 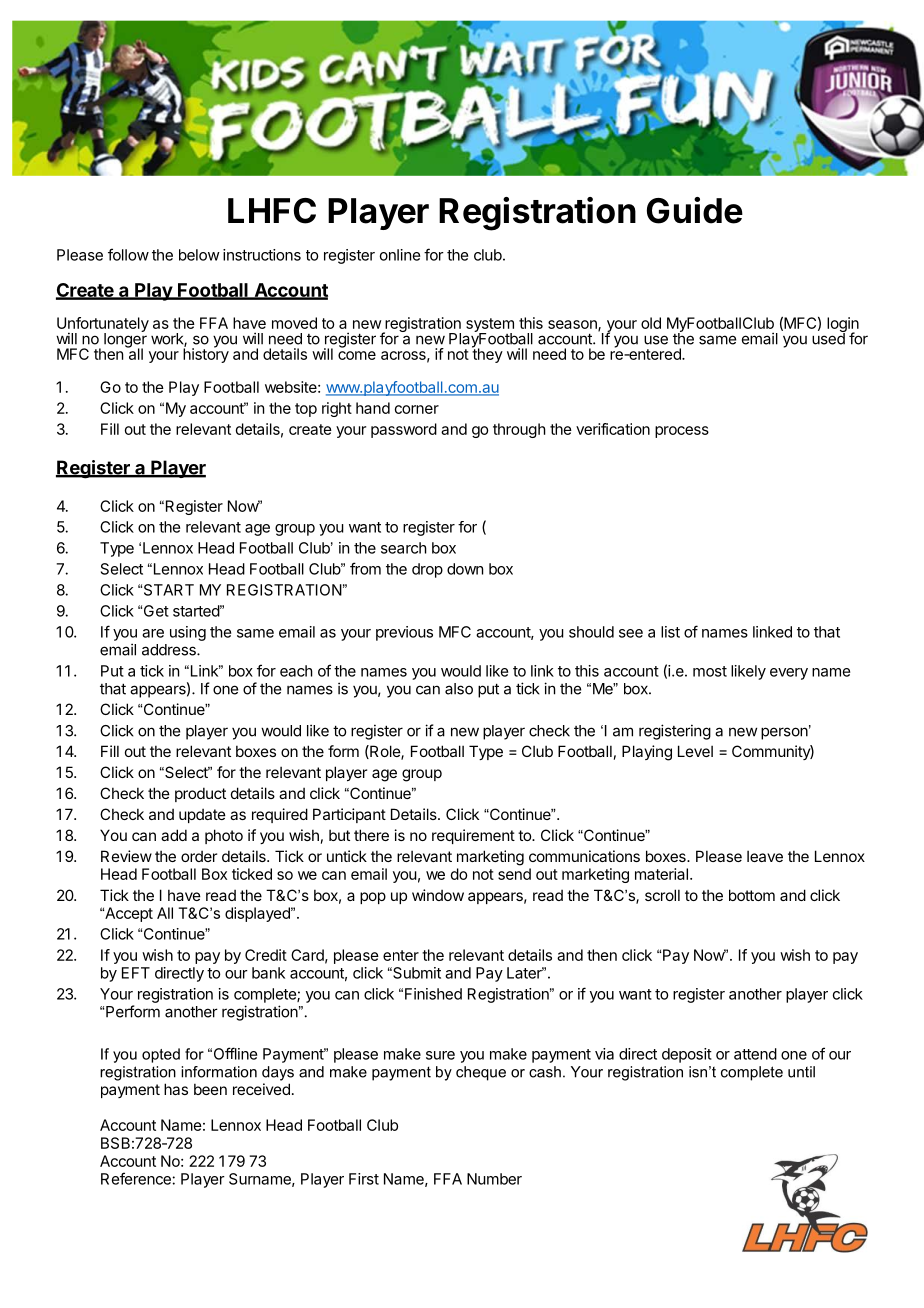 What do you see at coordinates (695, 210) in the page?
I see `Guide` at bounding box center [695, 210].
